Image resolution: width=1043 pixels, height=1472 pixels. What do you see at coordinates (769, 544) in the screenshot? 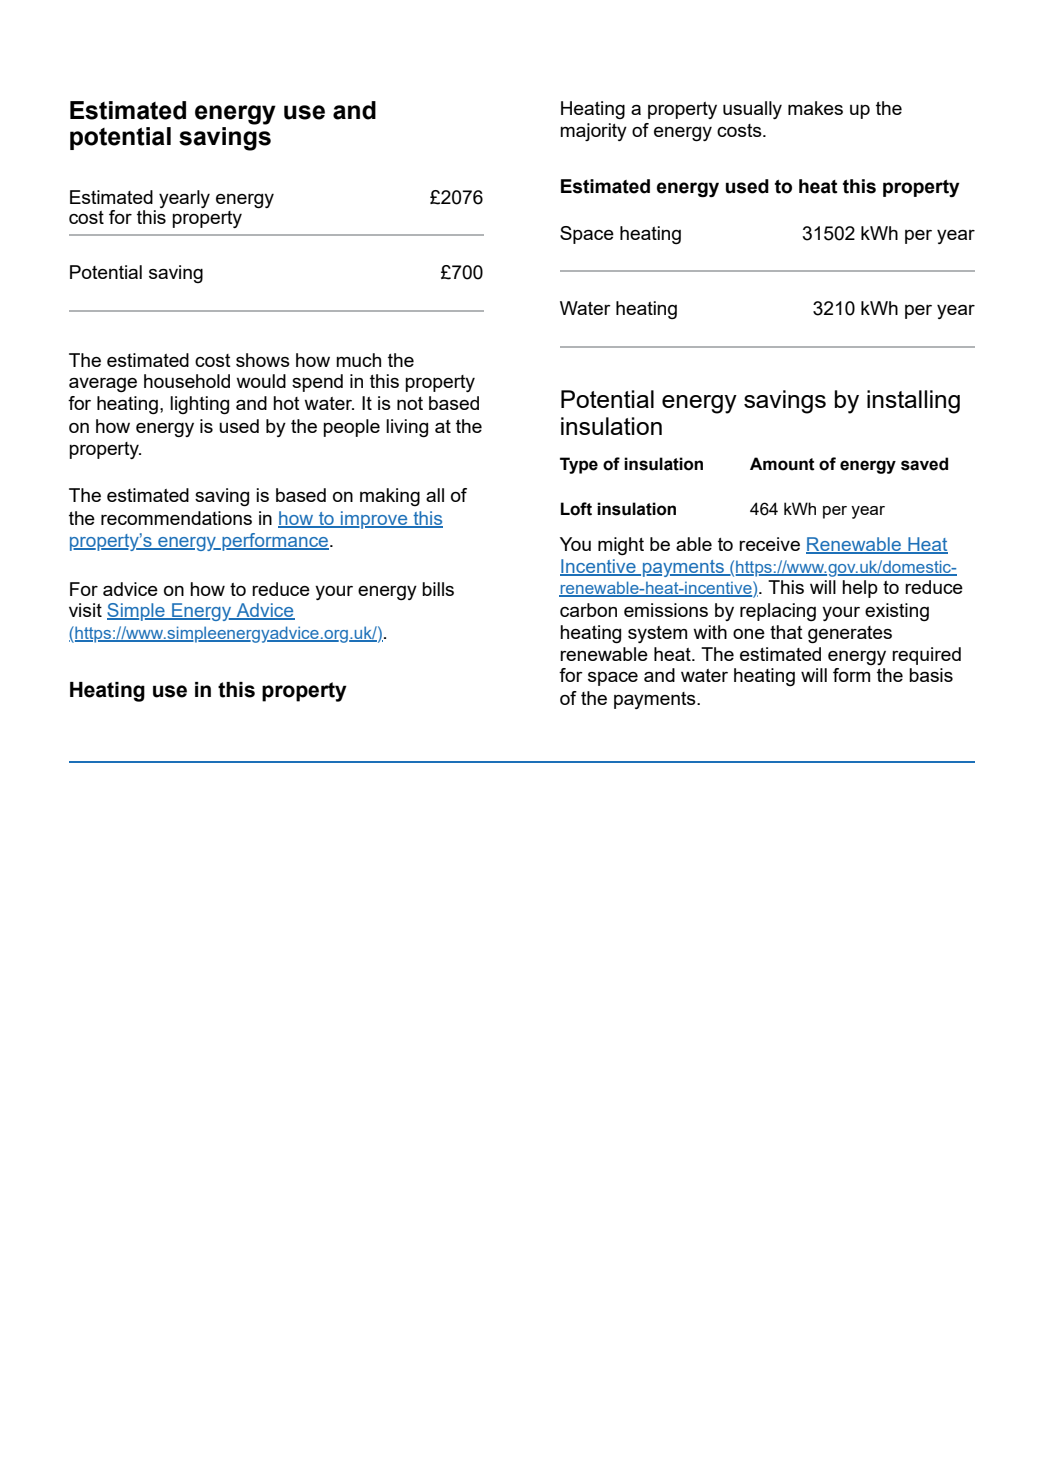
I see `receive` at bounding box center [769, 544].
